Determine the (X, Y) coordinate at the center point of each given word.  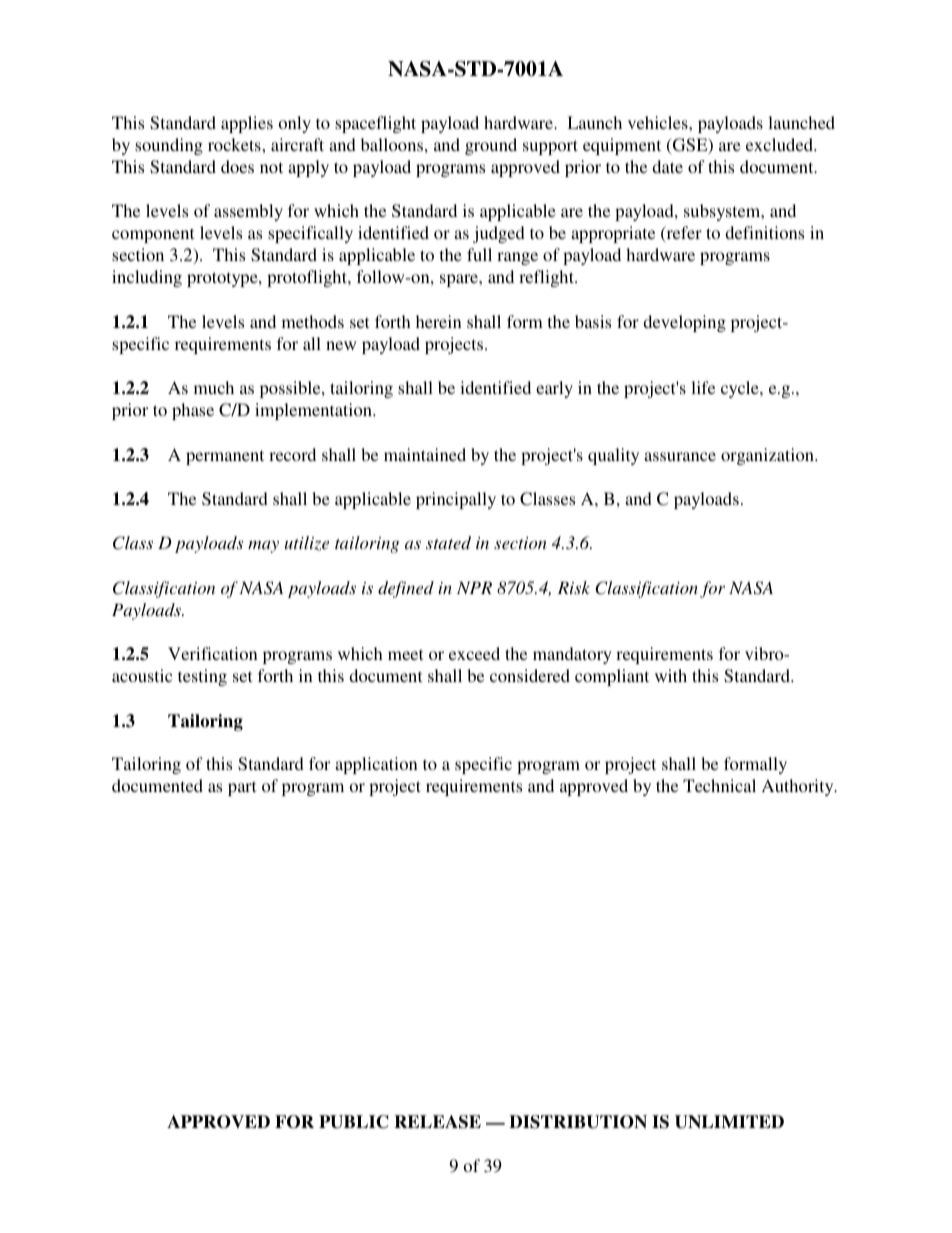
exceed (474, 653)
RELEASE (437, 1122)
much (214, 387)
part (242, 788)
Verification (213, 653)
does (237, 166)
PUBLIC (354, 1122)
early (554, 389)
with (671, 675)
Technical (719, 785)
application (376, 765)
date (667, 166)
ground (491, 146)
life (703, 387)
